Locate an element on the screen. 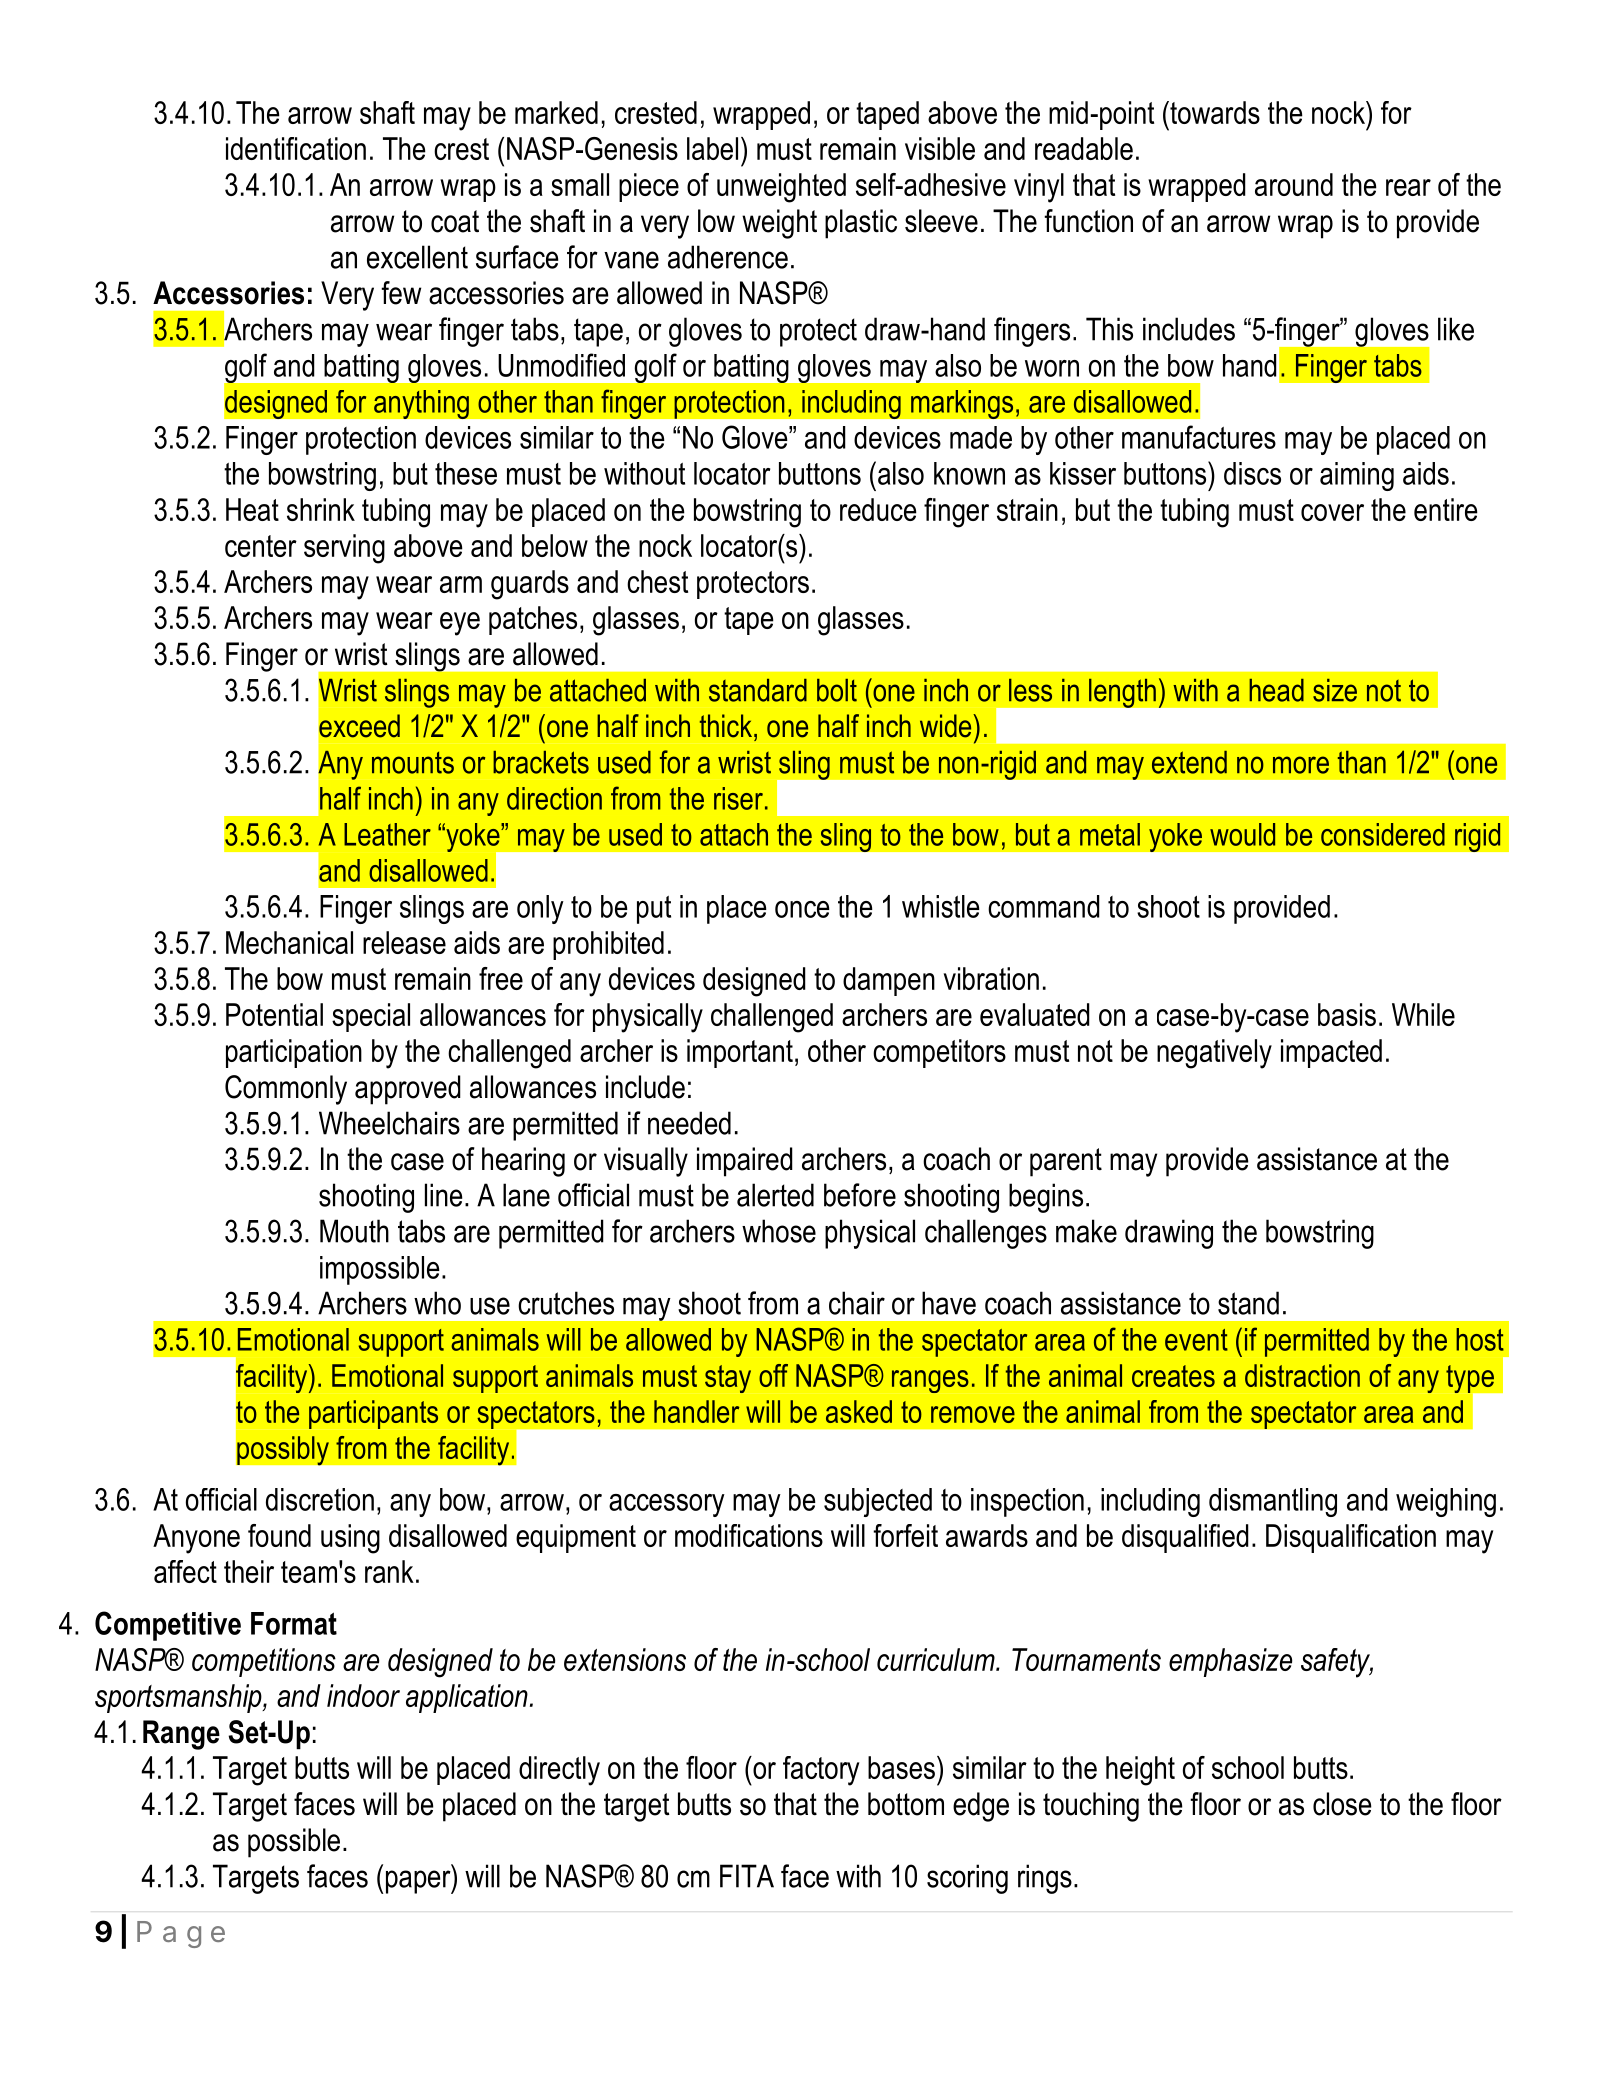 The height and width of the screenshot is (2075, 1603). cover is located at coordinates (1332, 512).
